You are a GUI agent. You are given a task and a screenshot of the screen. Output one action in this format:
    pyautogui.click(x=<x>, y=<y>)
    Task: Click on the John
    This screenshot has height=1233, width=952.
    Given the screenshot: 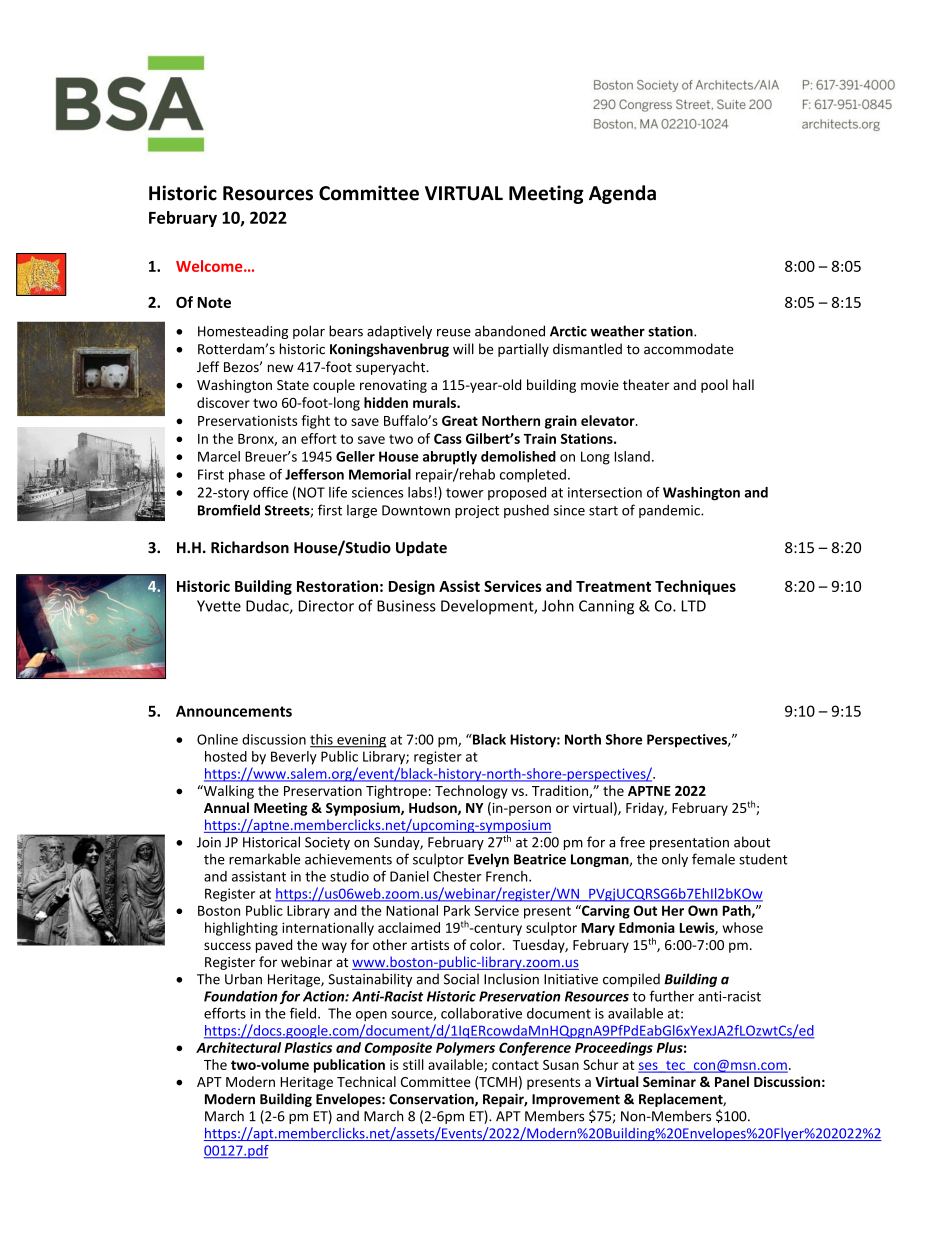 What is the action you would take?
    pyautogui.click(x=558, y=605)
